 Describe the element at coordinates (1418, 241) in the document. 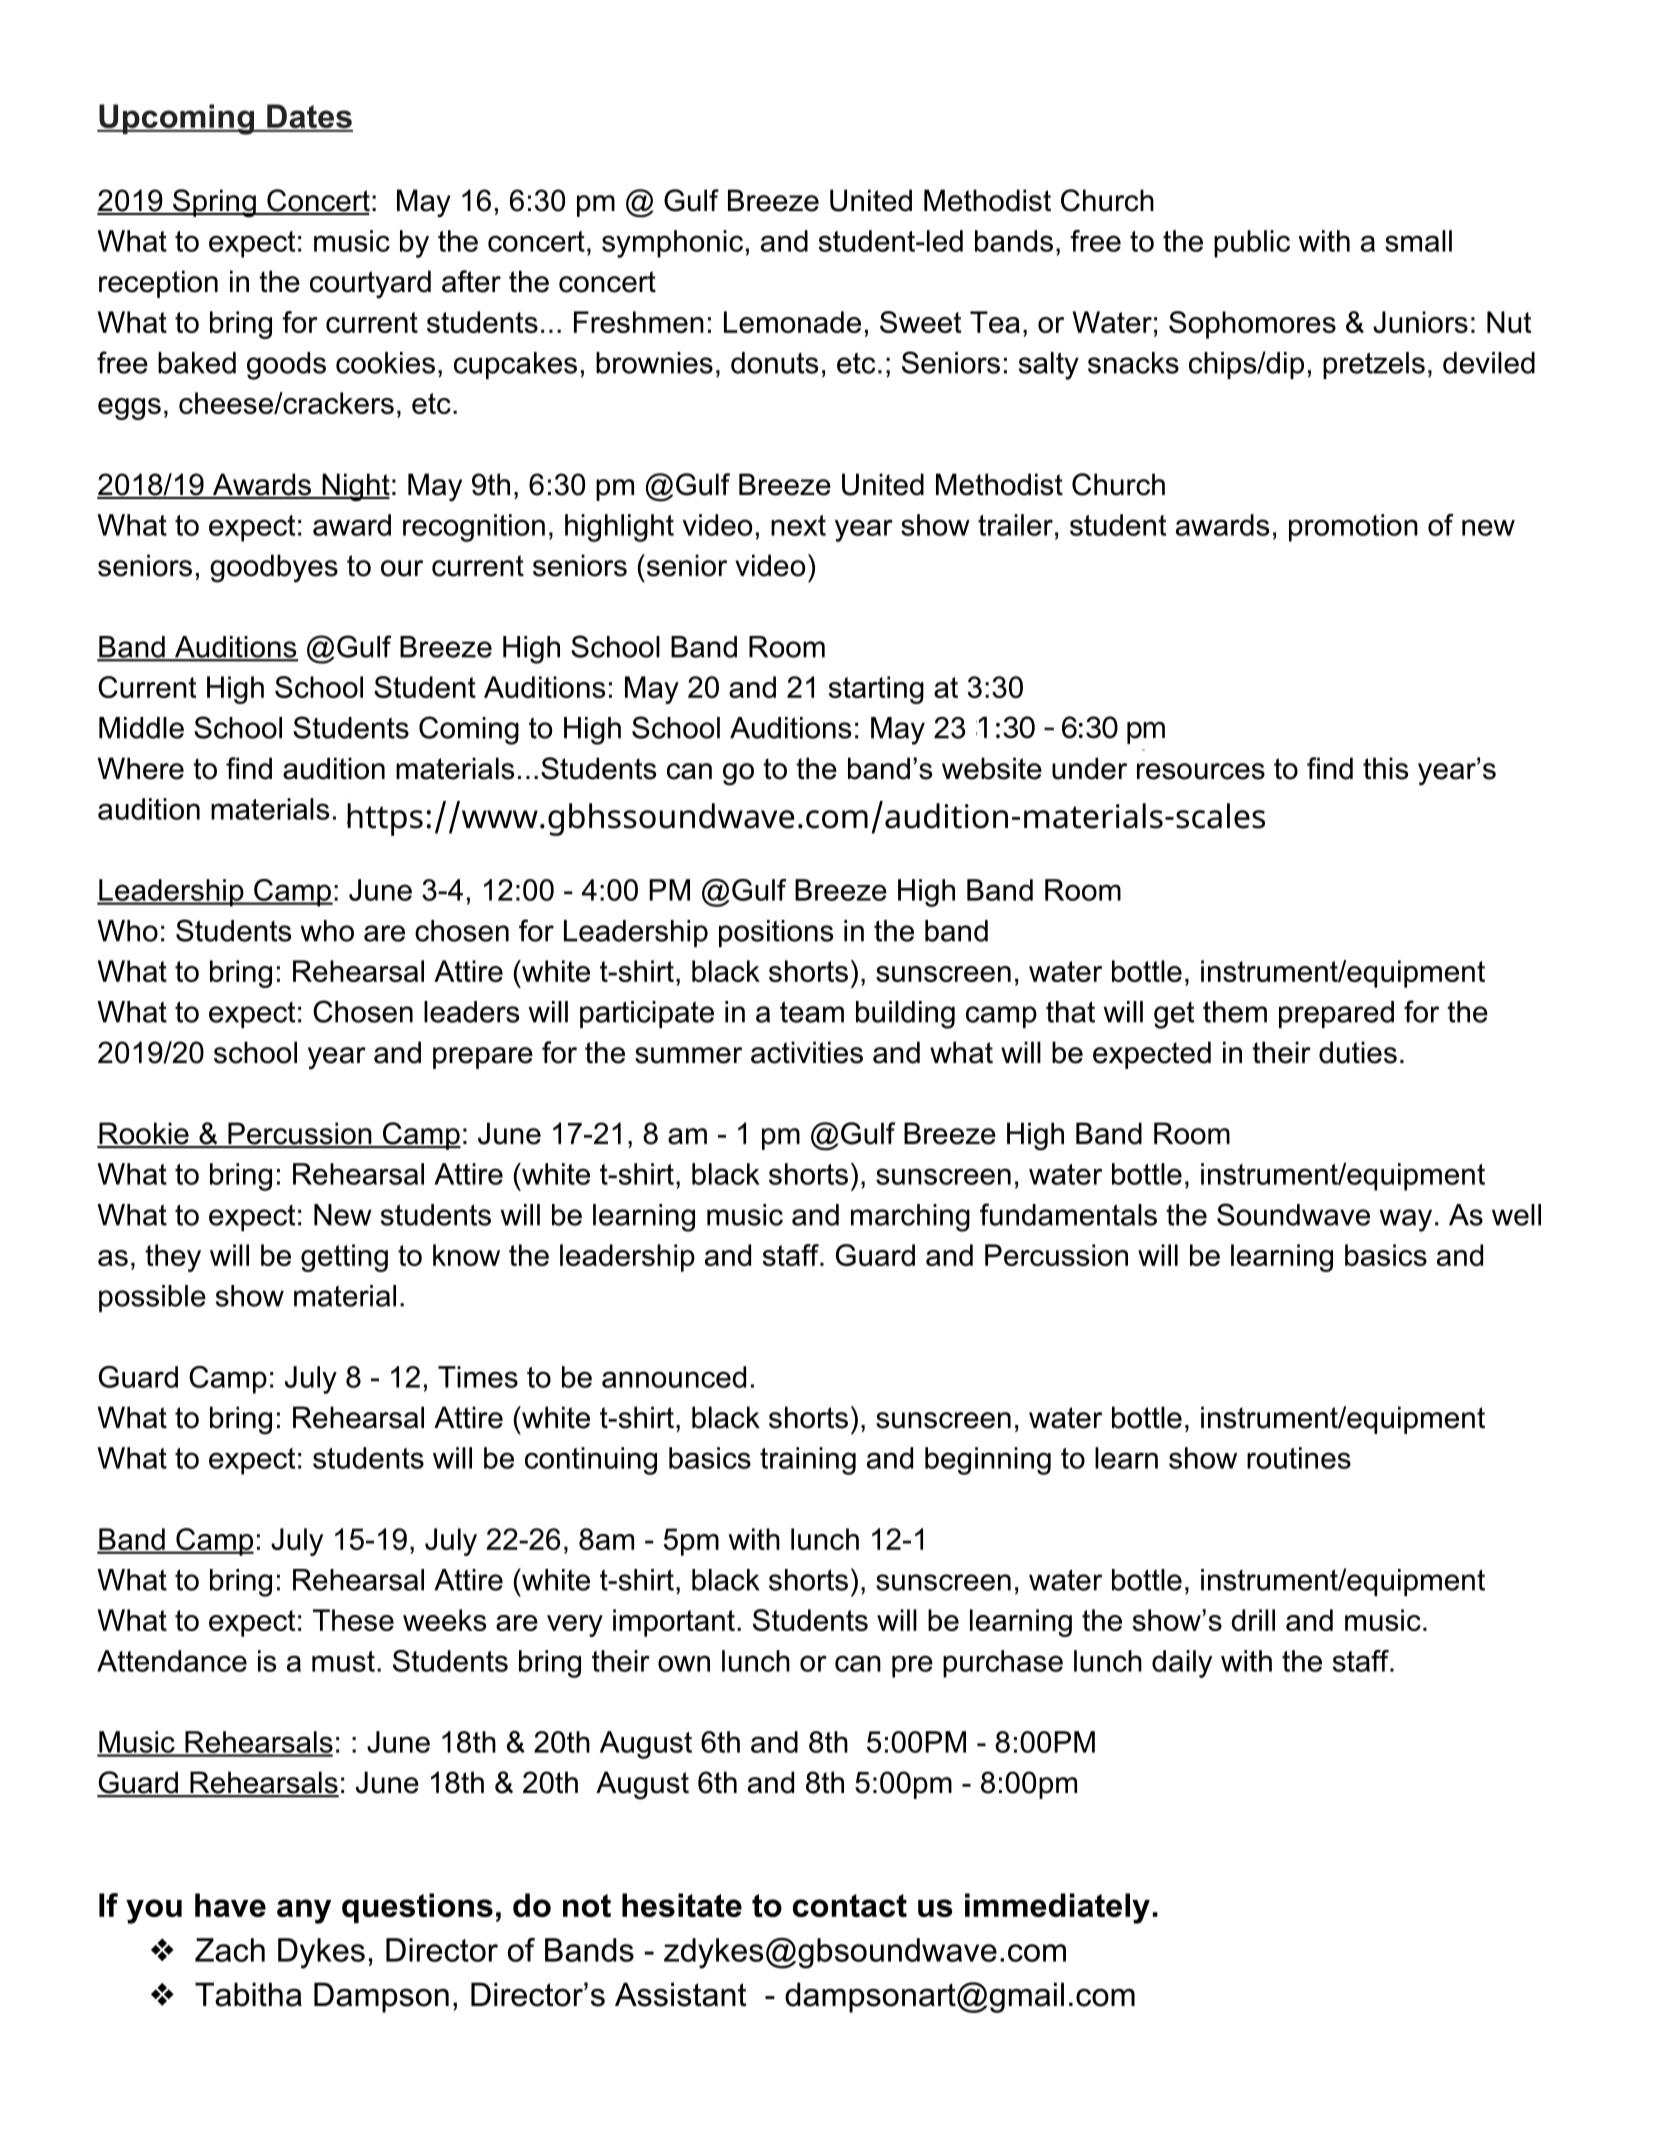

I see `small` at that location.
